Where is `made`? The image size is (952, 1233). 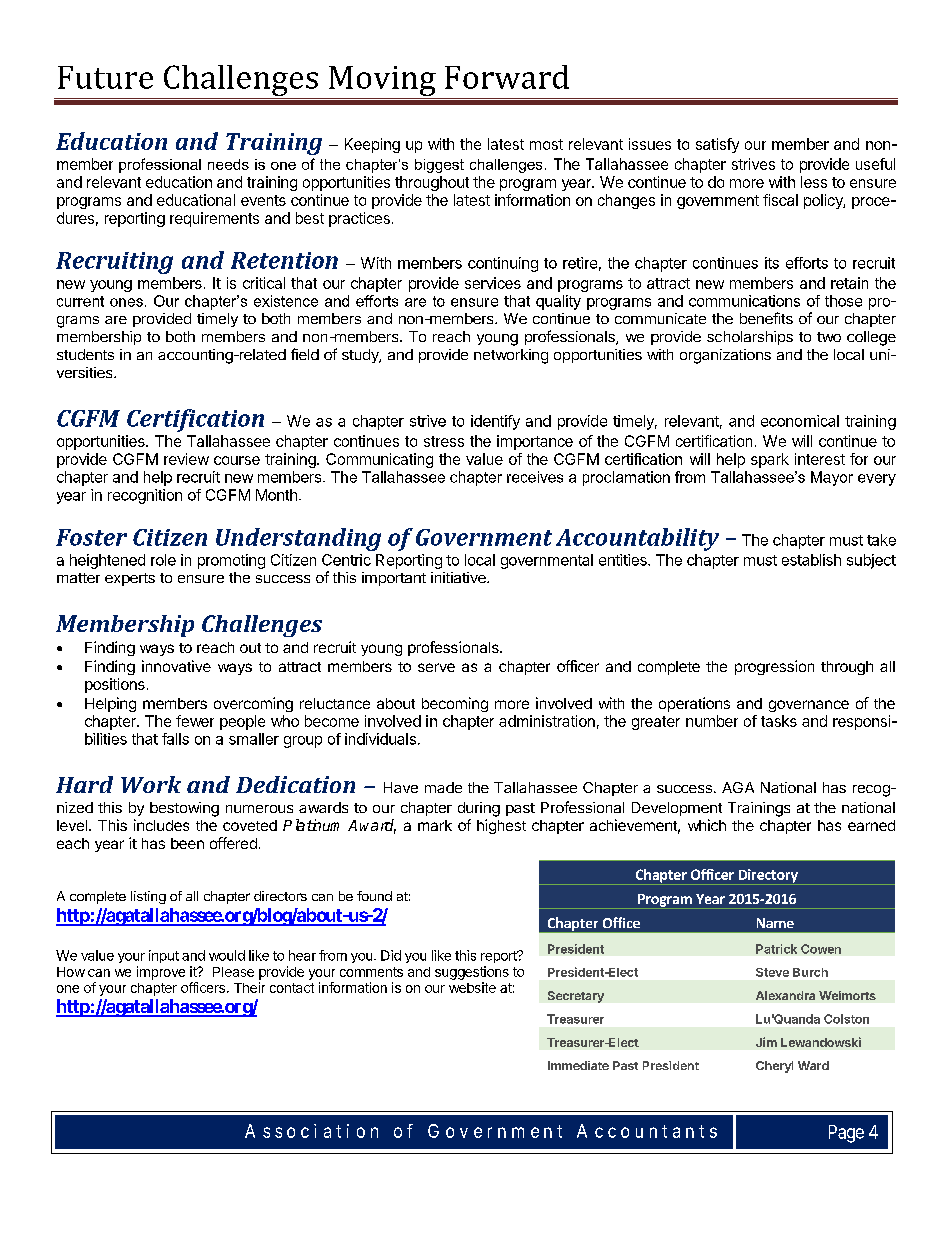
made is located at coordinates (443, 787).
